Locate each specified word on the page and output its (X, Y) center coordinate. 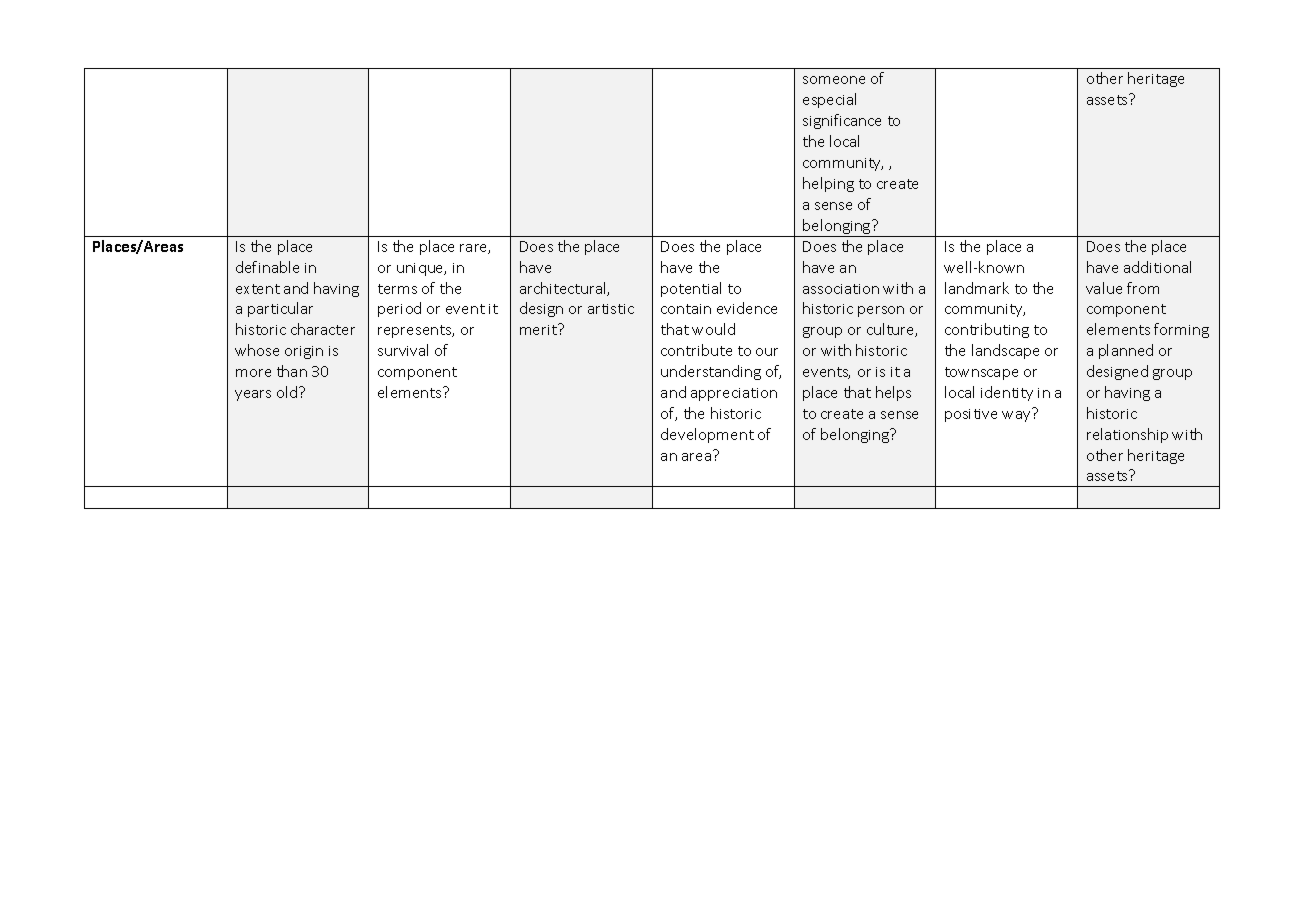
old (288, 392)
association (841, 289)
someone (834, 80)
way (1016, 416)
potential (691, 289)
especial (829, 100)
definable (267, 267)
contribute (696, 350)
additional (1157, 267)
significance (842, 121)
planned (1126, 351)
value (1104, 288)
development (707, 435)
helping (828, 184)
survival (403, 350)
